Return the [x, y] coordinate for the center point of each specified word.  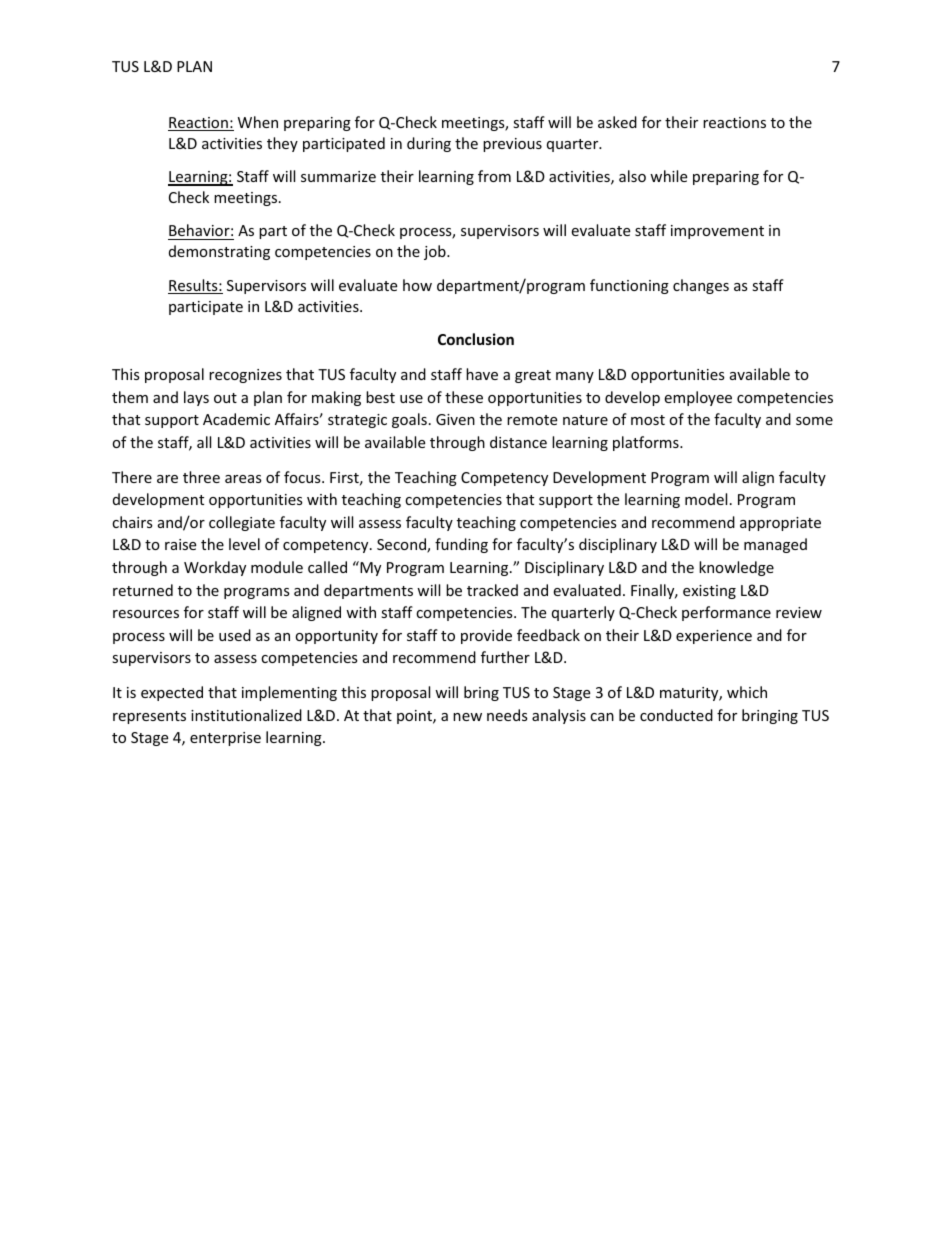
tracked [492, 590]
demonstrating [219, 252]
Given [455, 419]
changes [701, 286]
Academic [236, 419]
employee [698, 398]
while [668, 176]
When [258, 122]
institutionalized [246, 715]
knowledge [736, 568]
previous [512, 145]
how [417, 285]
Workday [215, 568]
